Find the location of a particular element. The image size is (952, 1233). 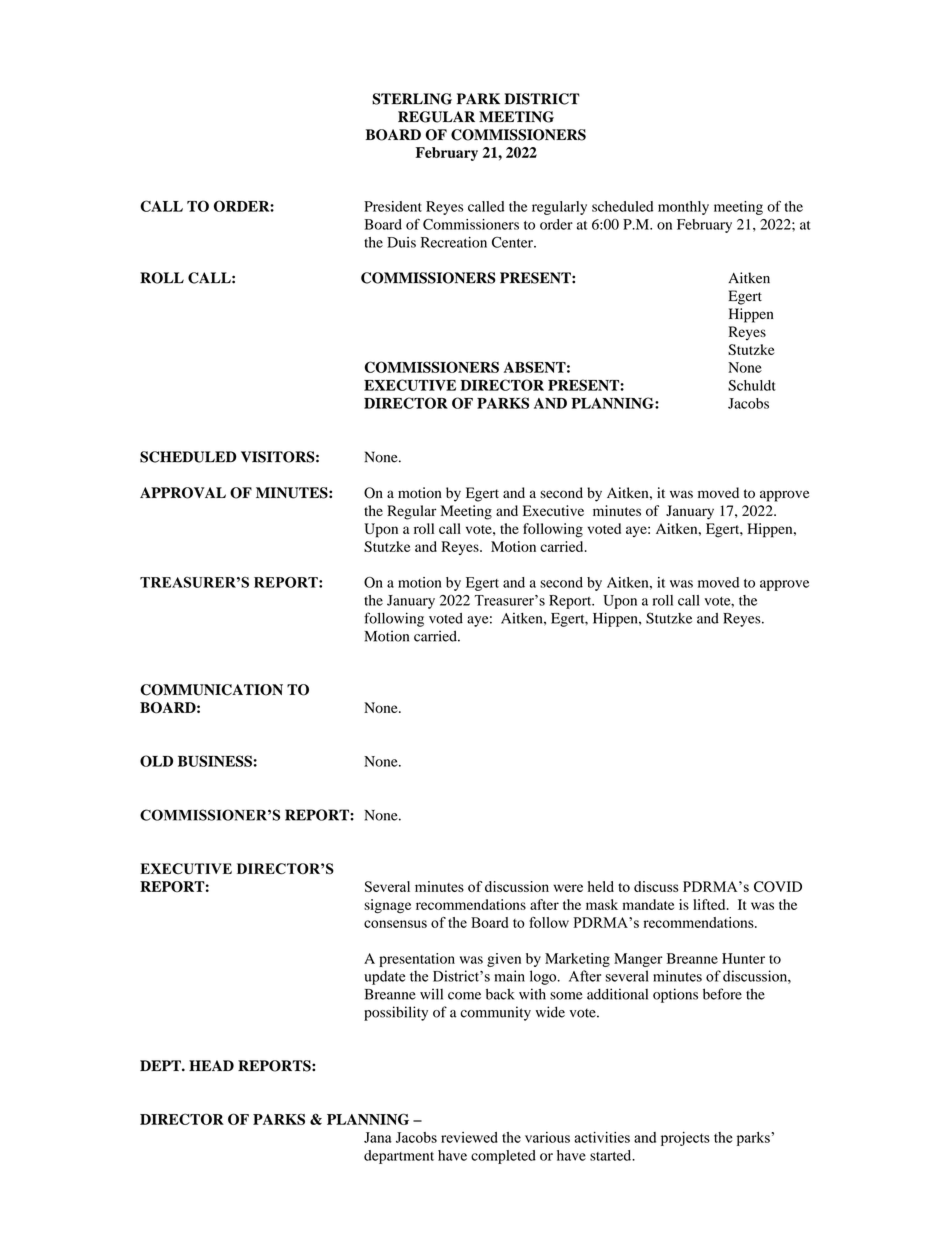

BUSINESS is located at coordinates (215, 761).
